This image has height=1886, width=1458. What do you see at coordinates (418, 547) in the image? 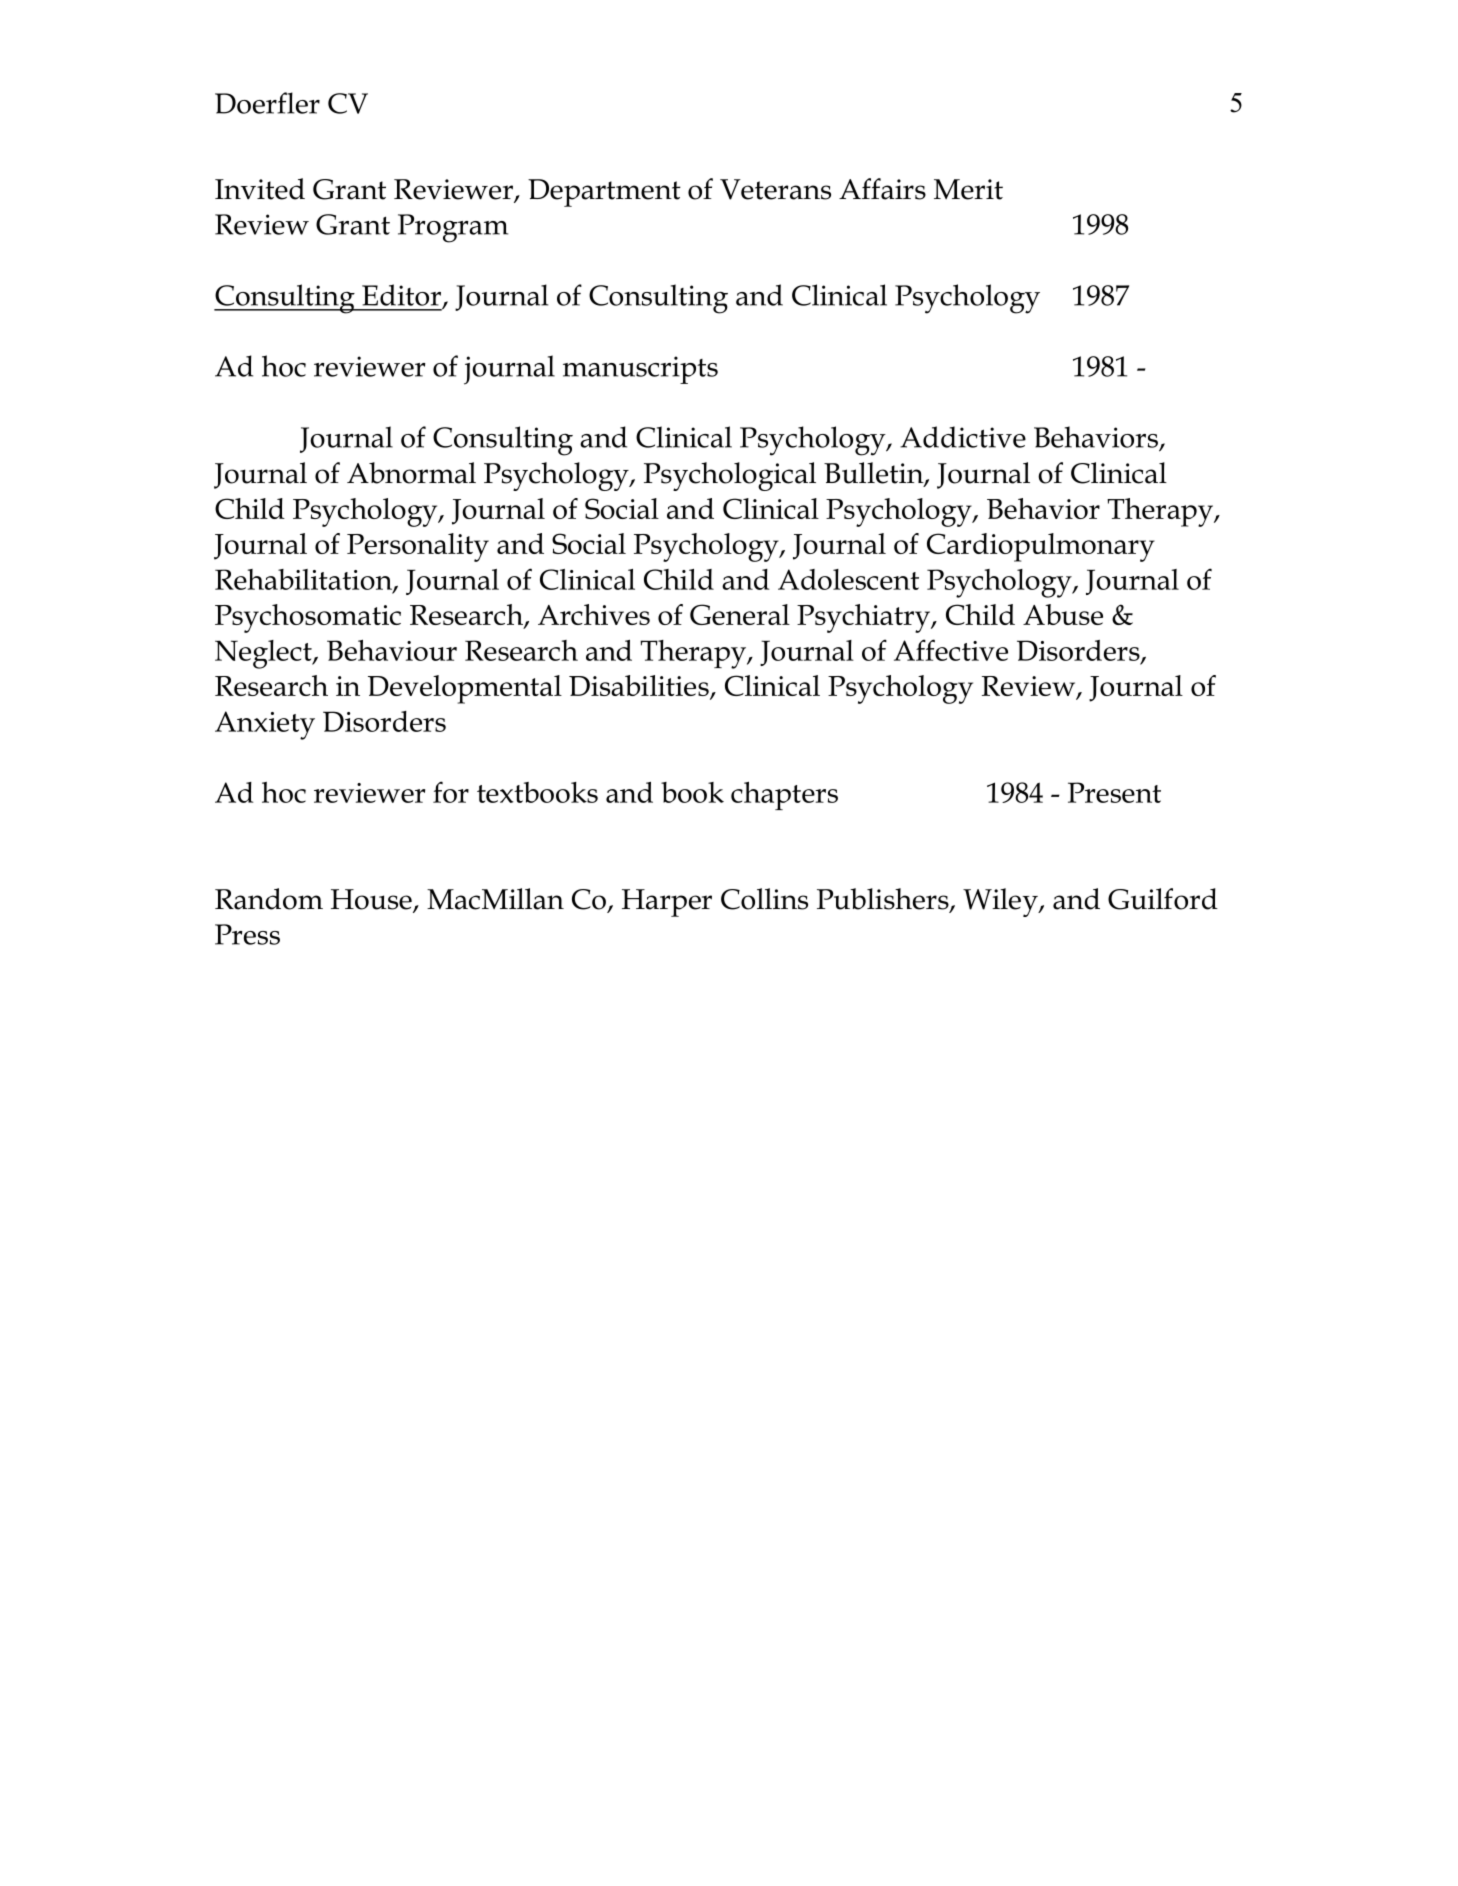
I see `Personality` at bounding box center [418, 547].
